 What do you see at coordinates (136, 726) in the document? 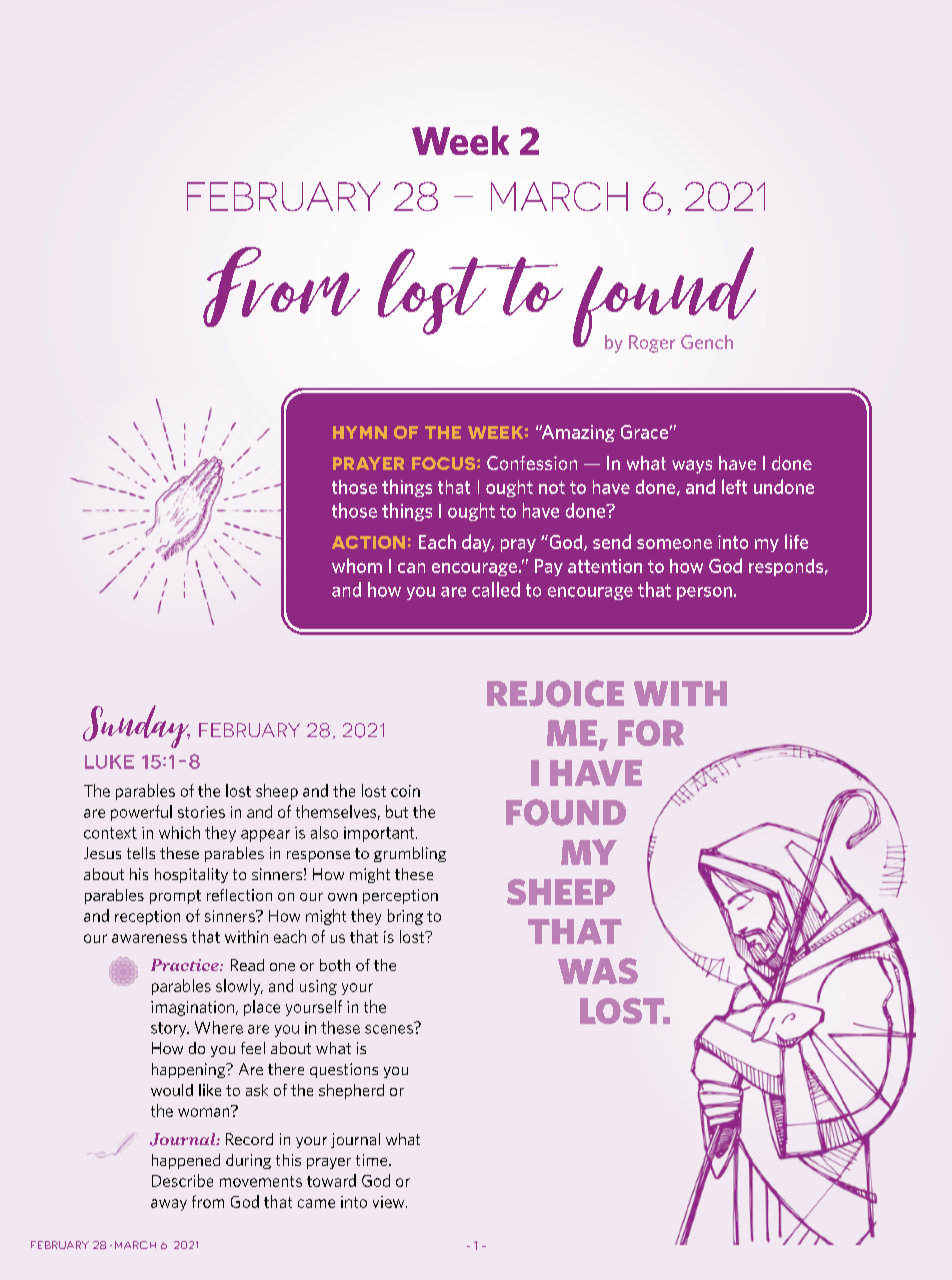
I see `Sunday` at bounding box center [136, 726].
